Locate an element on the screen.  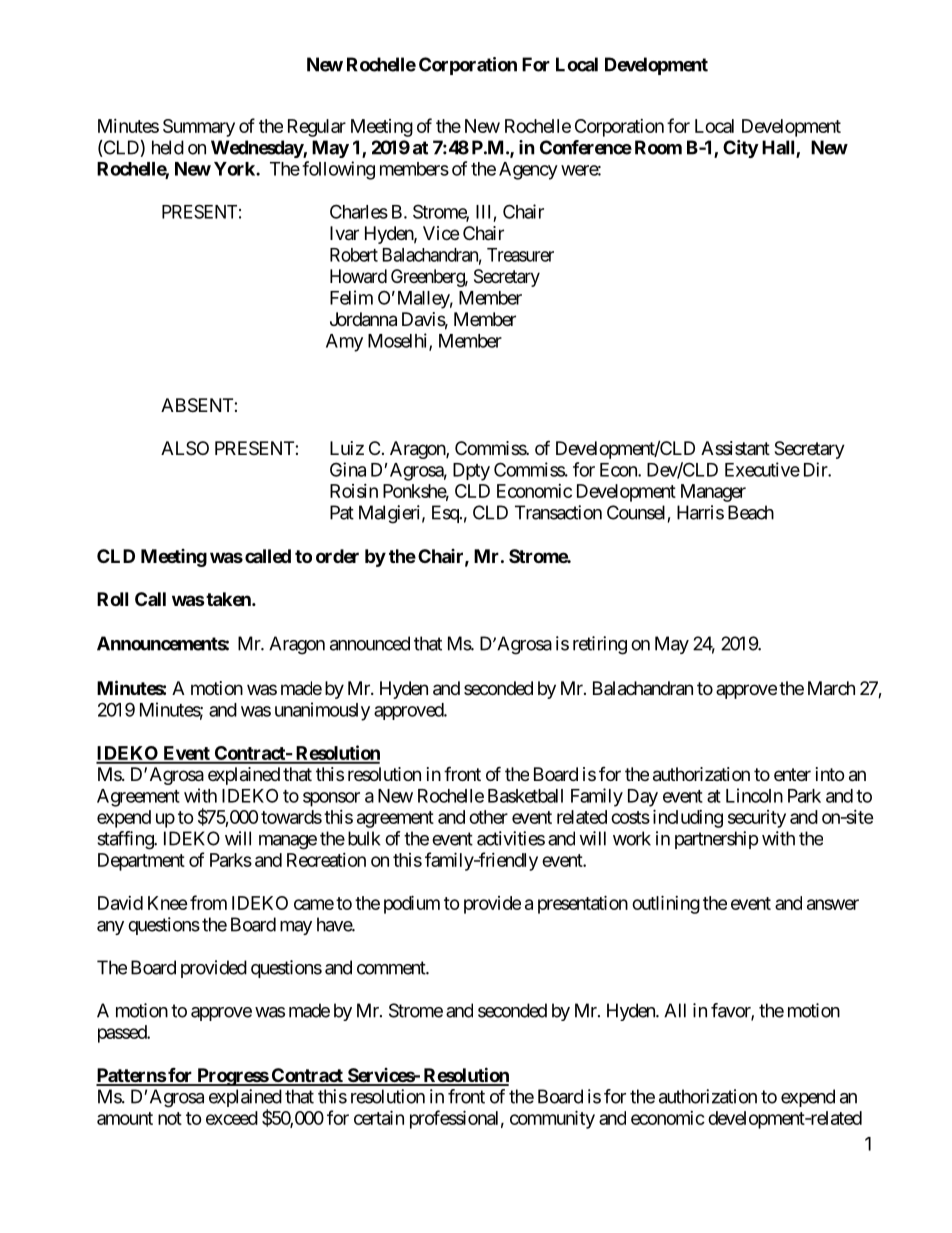
not is located at coordinates (170, 1118).
